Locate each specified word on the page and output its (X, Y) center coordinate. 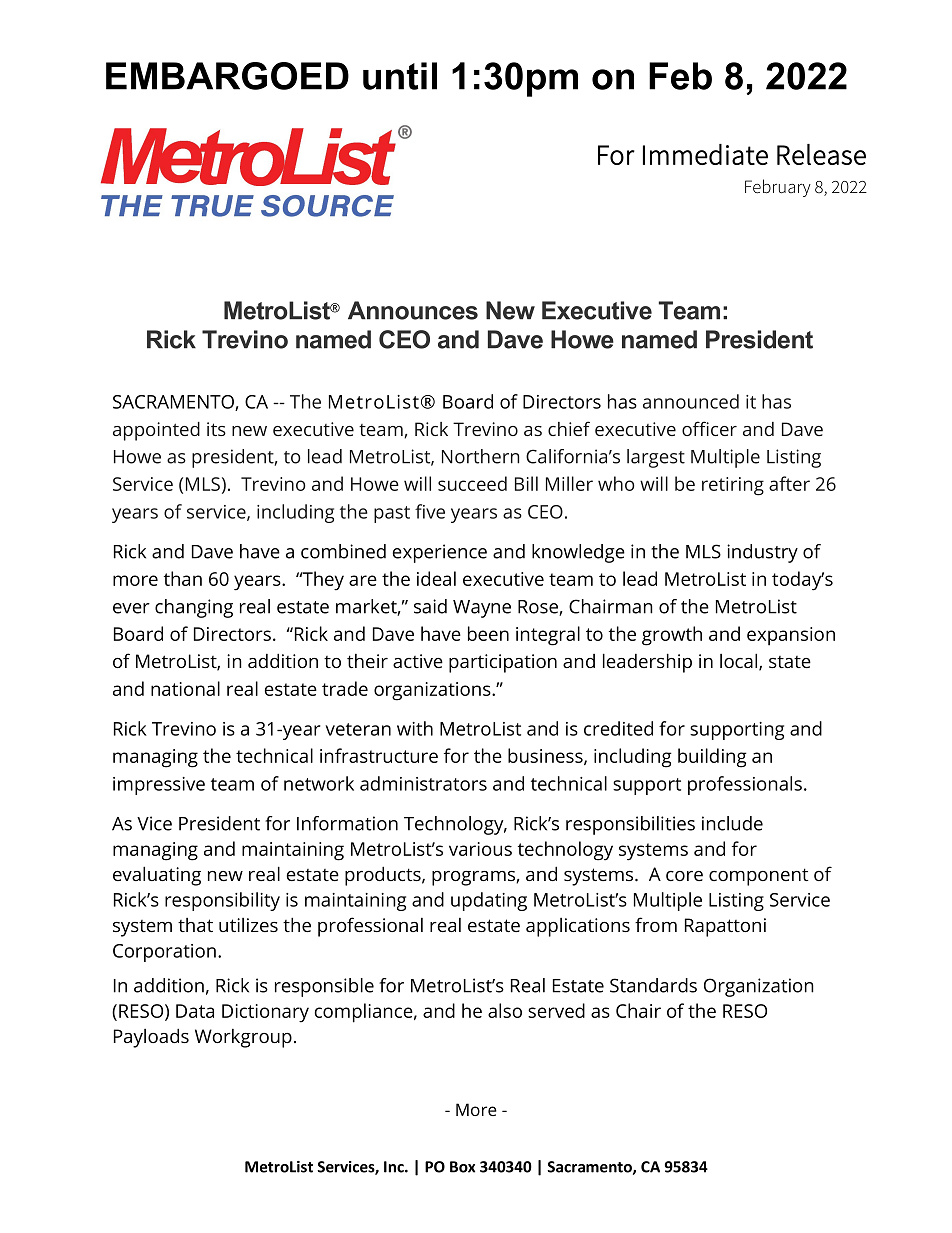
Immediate (705, 154)
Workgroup (243, 1038)
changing (194, 608)
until (400, 76)
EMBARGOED (227, 76)
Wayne (482, 609)
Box (462, 1167)
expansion (791, 636)
